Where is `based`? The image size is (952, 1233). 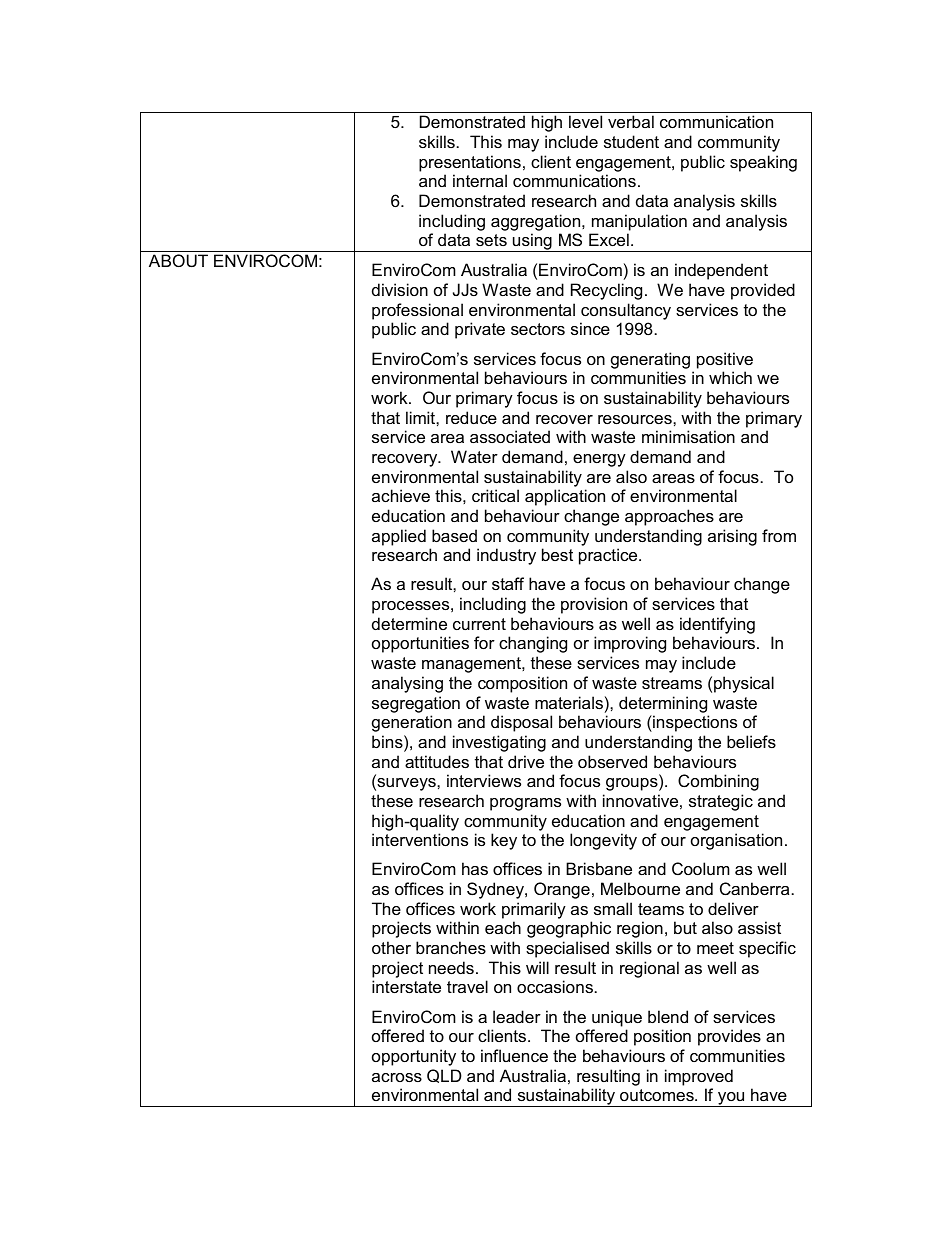 based is located at coordinates (454, 535).
